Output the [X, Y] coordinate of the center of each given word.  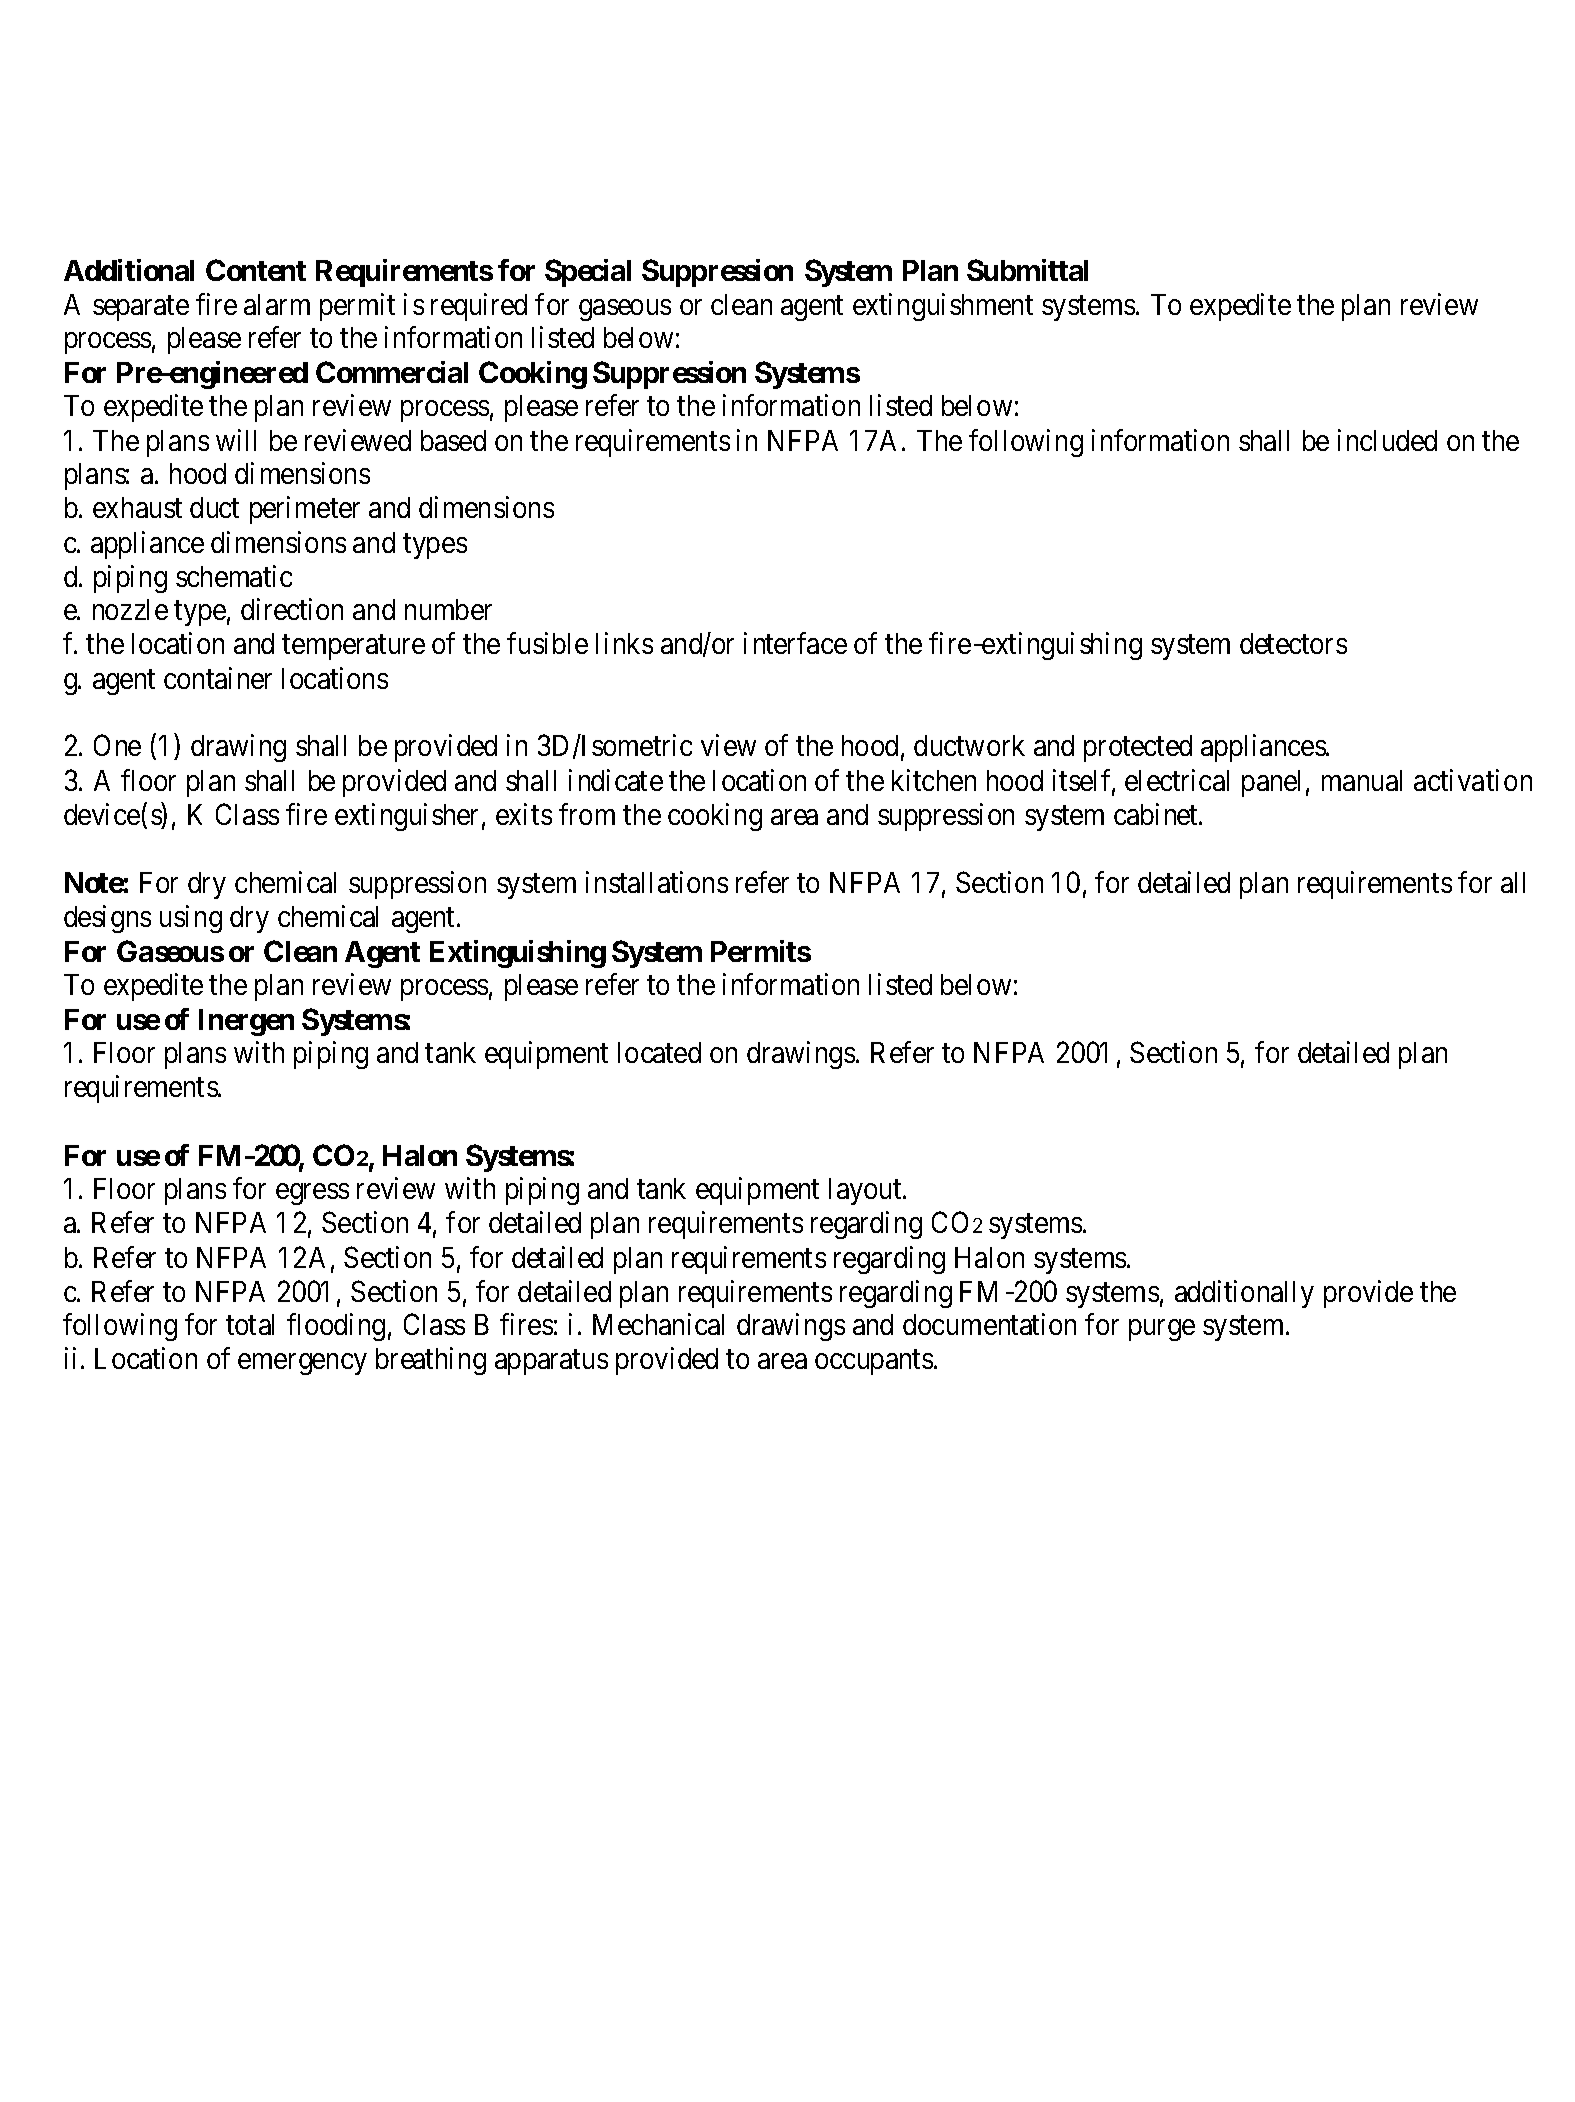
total [250, 1324]
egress [312, 1194]
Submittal [1027, 270]
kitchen [934, 780]
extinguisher [406, 817]
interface [795, 643]
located [659, 1052]
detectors [1293, 643]
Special [588, 273]
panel [1271, 783]
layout [866, 1191]
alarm [277, 304]
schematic [234, 576]
